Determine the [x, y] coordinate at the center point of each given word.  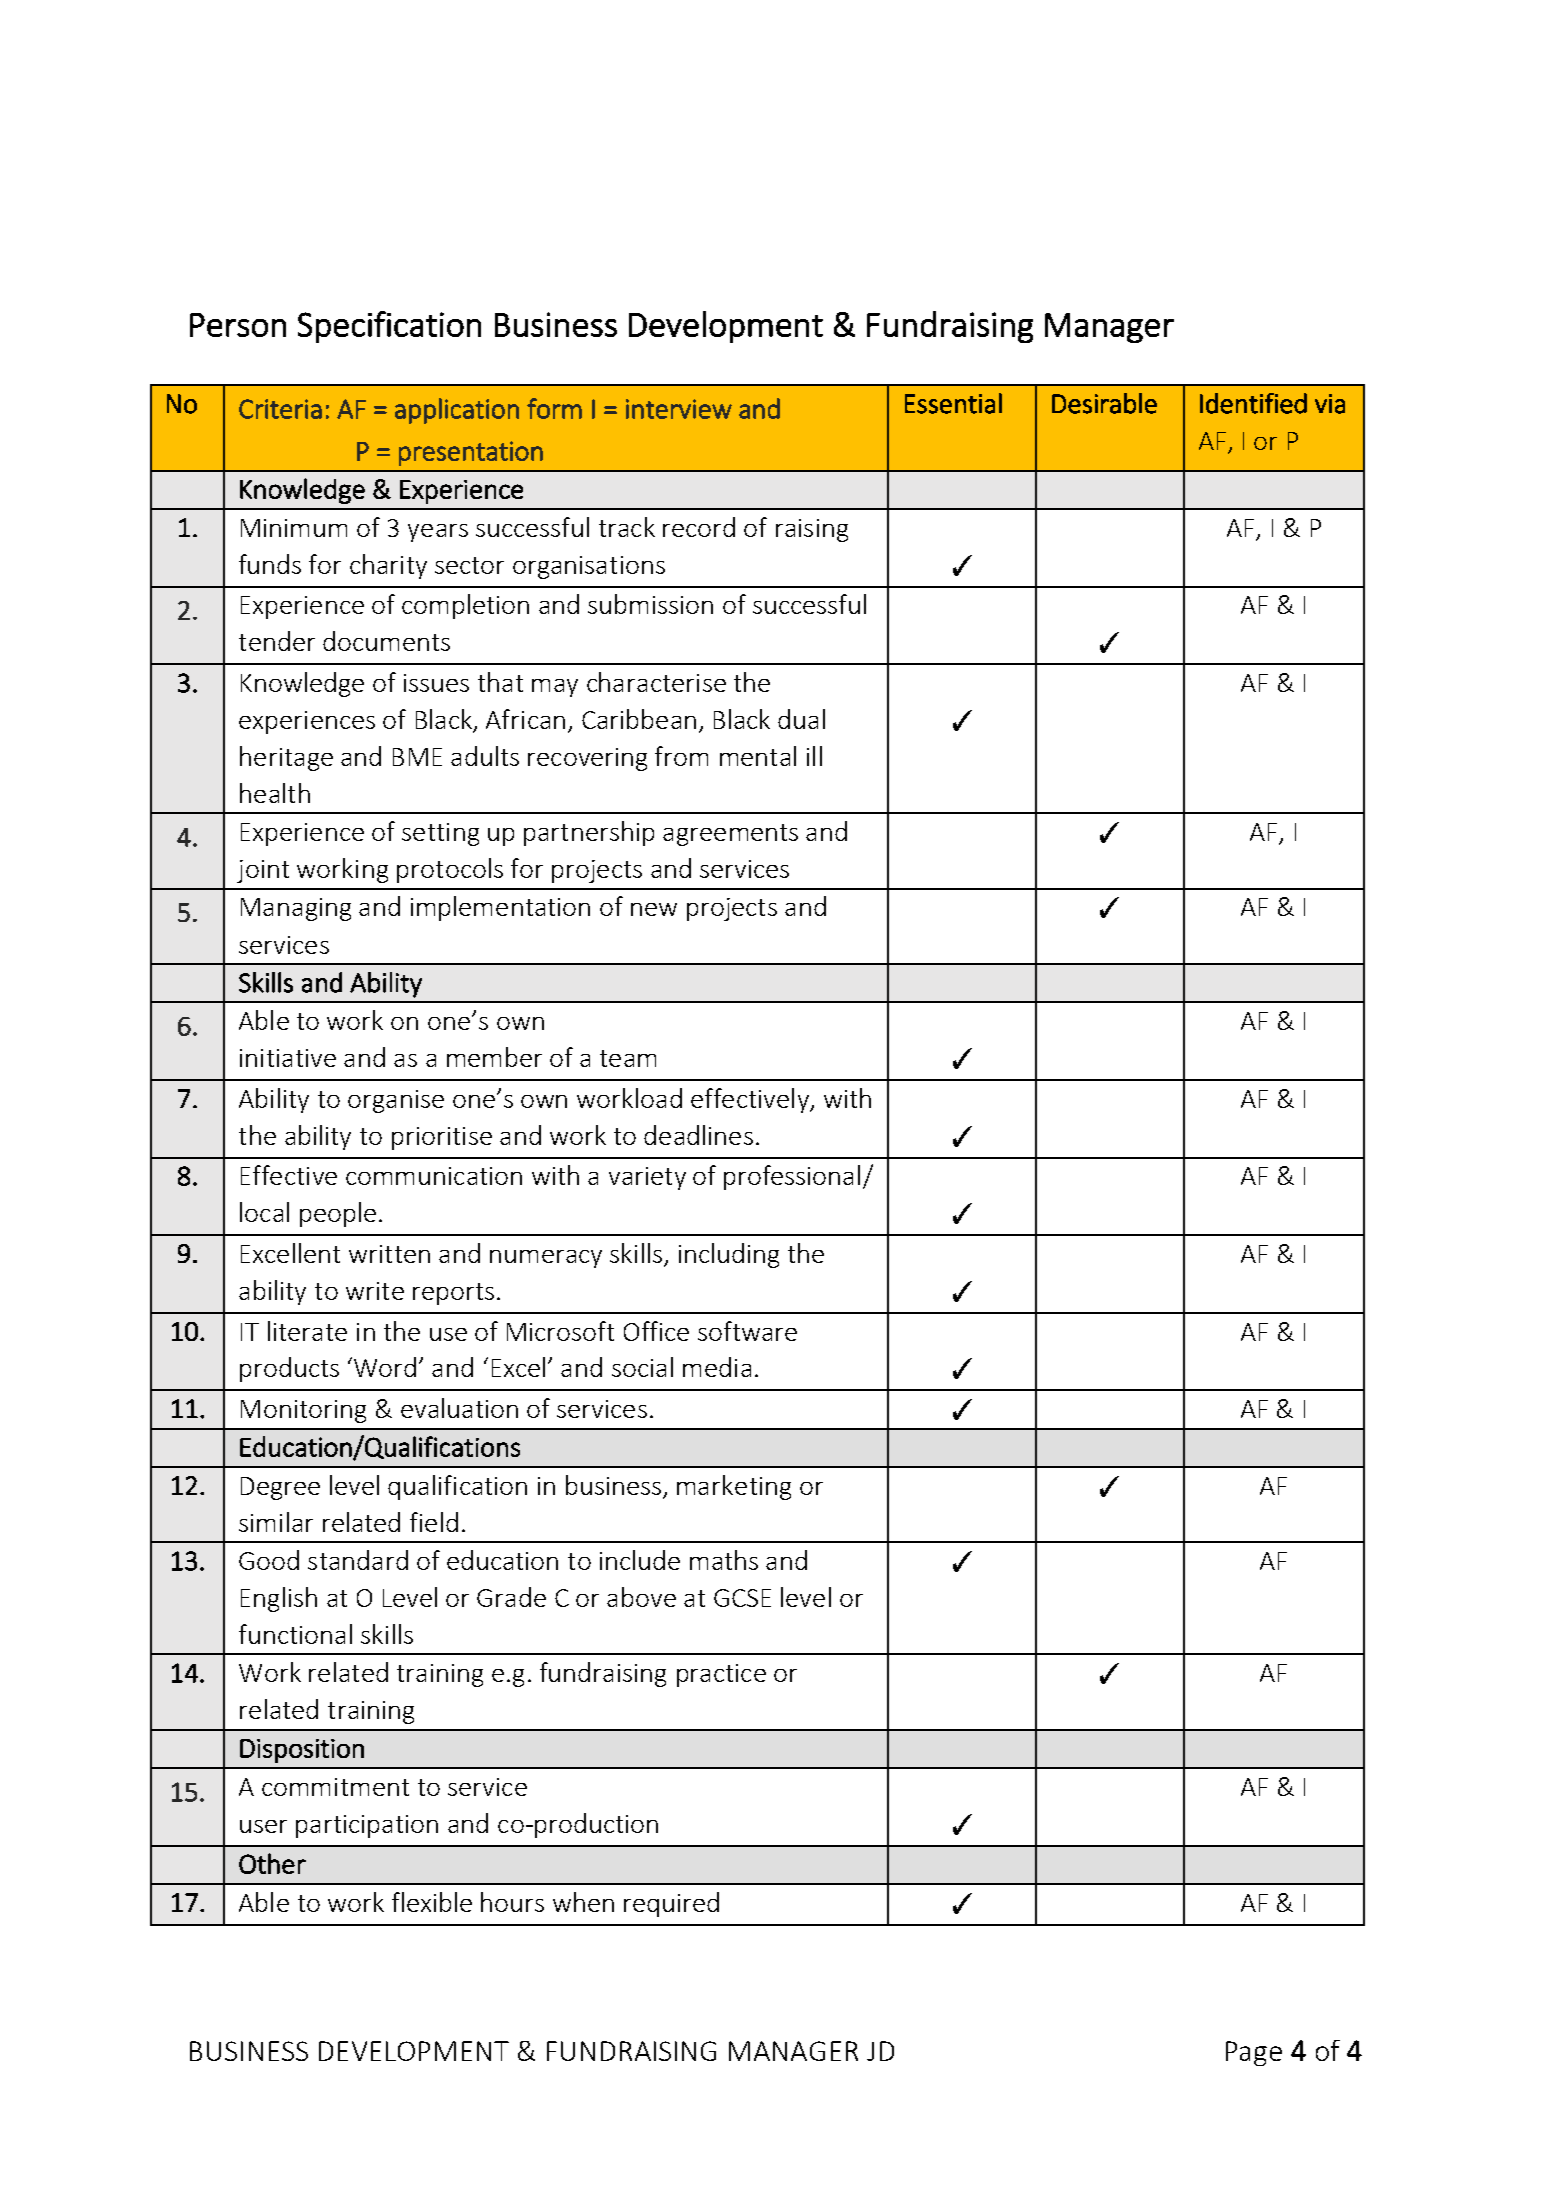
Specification [389, 327]
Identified [1253, 403]
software [747, 1331]
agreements [730, 835]
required [671, 1904]
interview [679, 409]
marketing [734, 1487]
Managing [296, 909]
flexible [432, 1902]
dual [801, 719]
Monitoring [303, 1411]
